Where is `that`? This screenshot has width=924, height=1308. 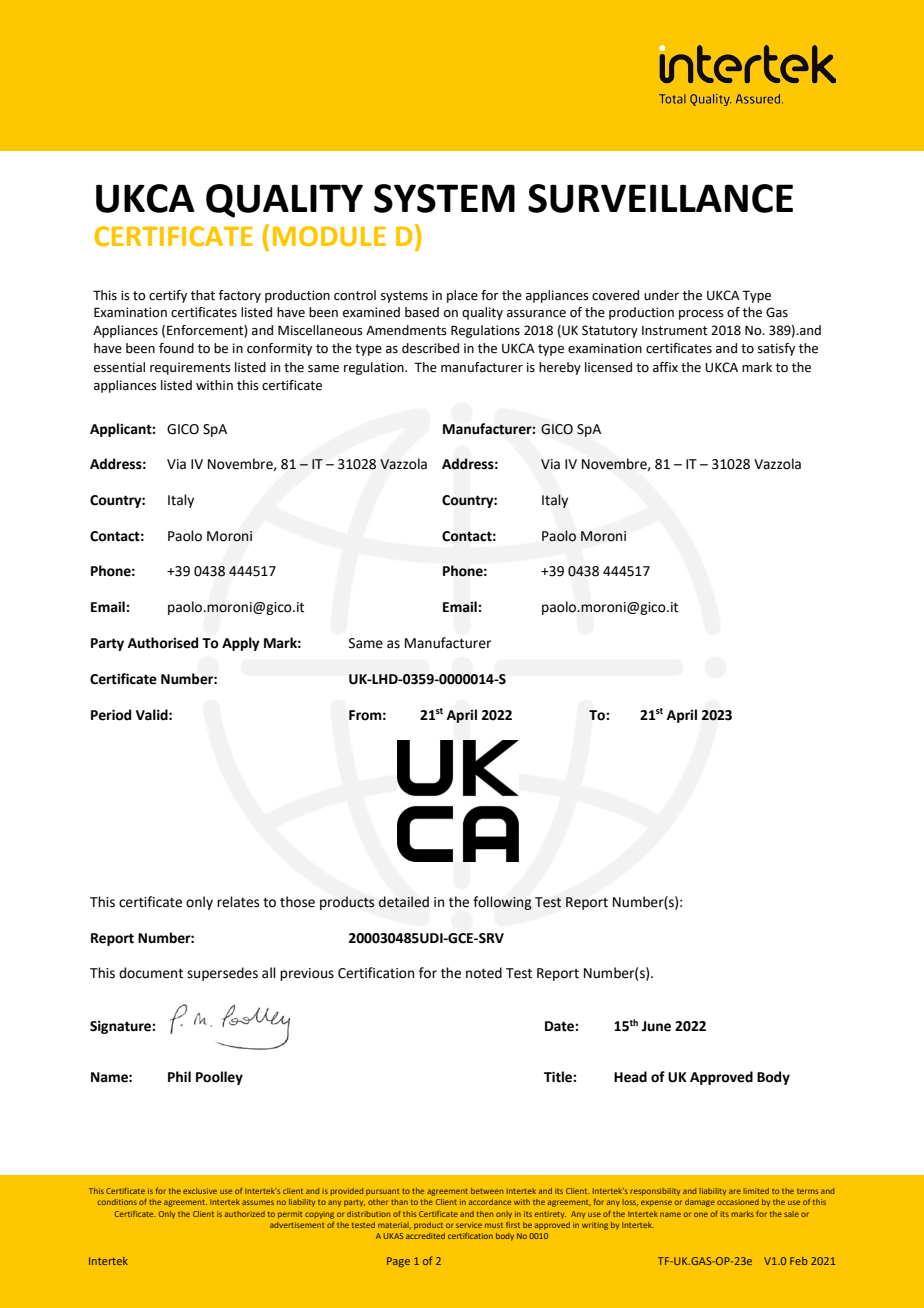 that is located at coordinates (203, 295).
